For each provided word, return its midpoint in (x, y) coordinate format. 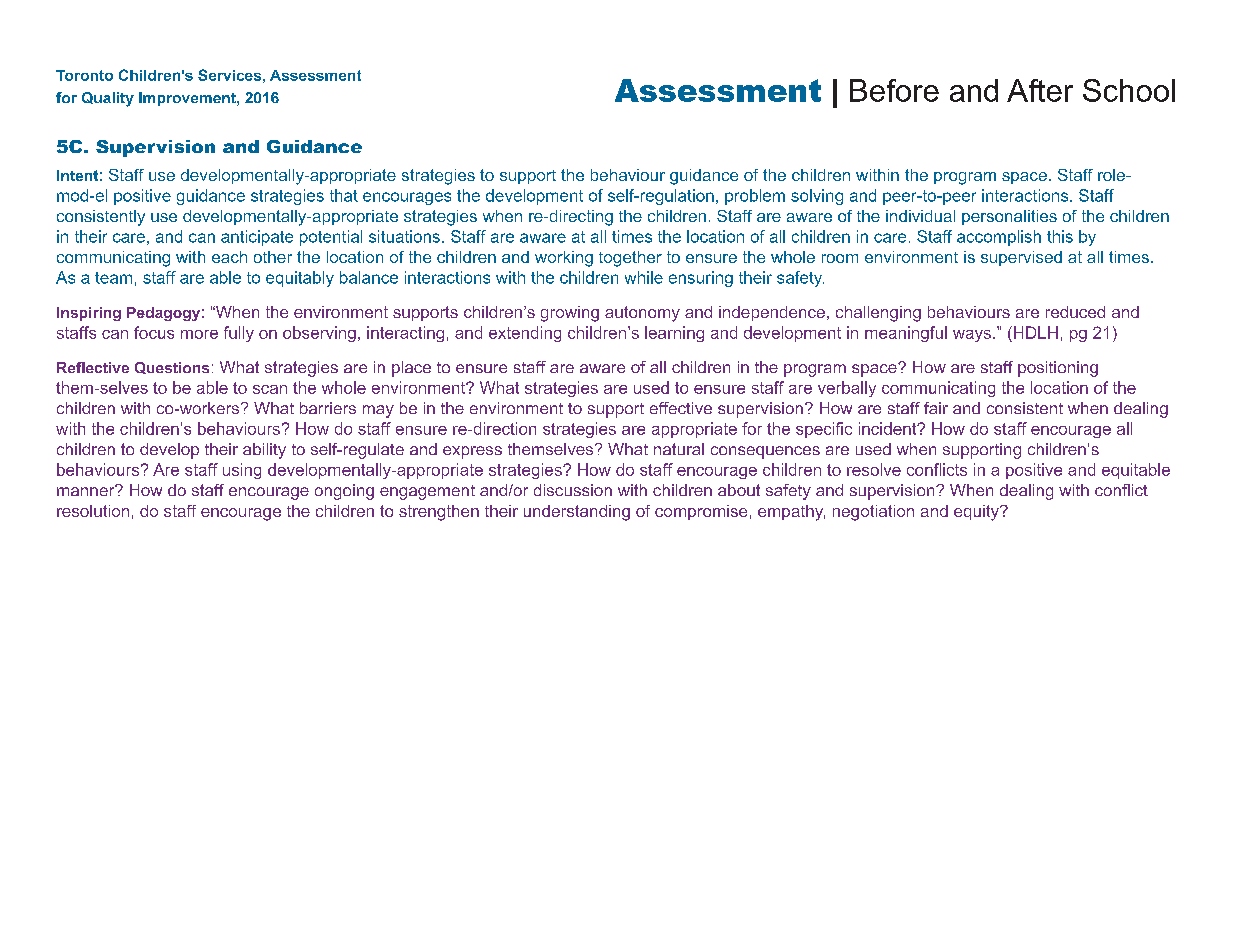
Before (894, 90)
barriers (328, 408)
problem (755, 197)
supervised (1021, 258)
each (229, 257)
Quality (108, 99)
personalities (1009, 217)
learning (674, 334)
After (1040, 90)
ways (972, 336)
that (344, 195)
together (630, 259)
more (199, 334)
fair (936, 408)
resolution (93, 511)
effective (681, 408)
